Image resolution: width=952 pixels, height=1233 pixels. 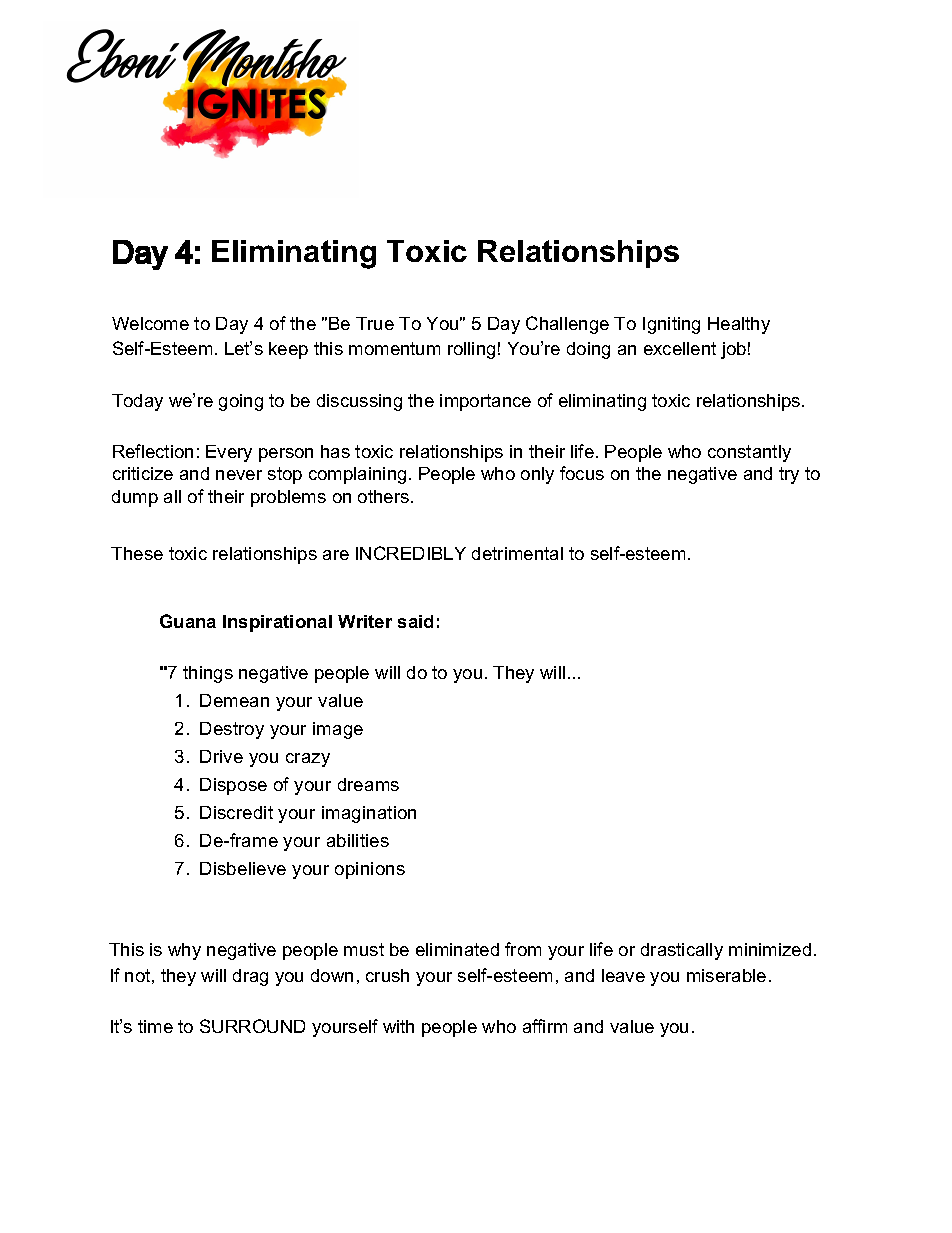 I want to click on INCREDIBLY, so click(x=411, y=553).
